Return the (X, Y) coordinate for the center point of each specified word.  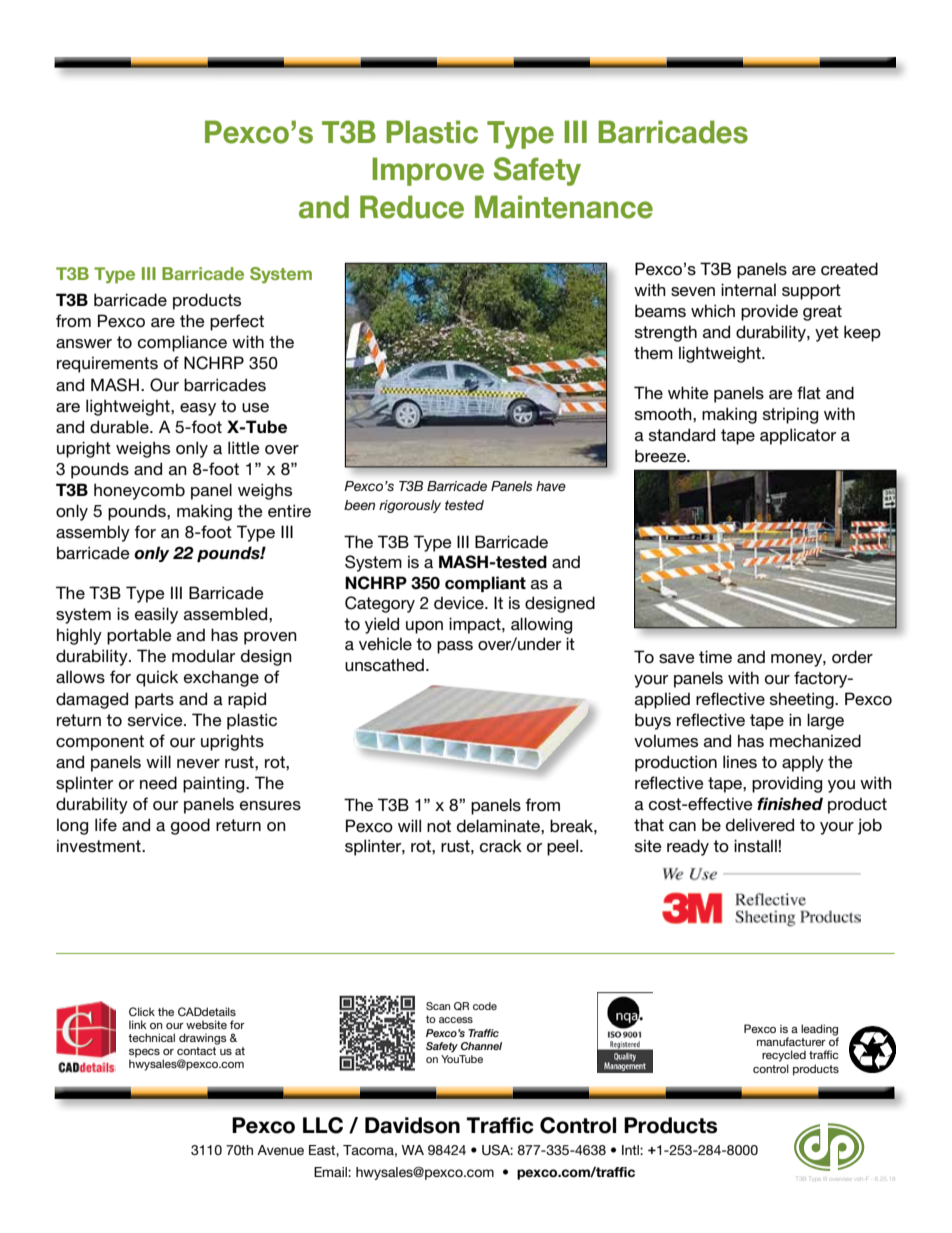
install (755, 845)
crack (501, 846)
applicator (798, 436)
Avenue (280, 1150)
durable (120, 427)
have (551, 486)
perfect (237, 322)
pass (455, 647)
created (849, 269)
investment (100, 845)
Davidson (412, 1125)
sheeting (803, 700)
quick (157, 678)
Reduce (412, 207)
